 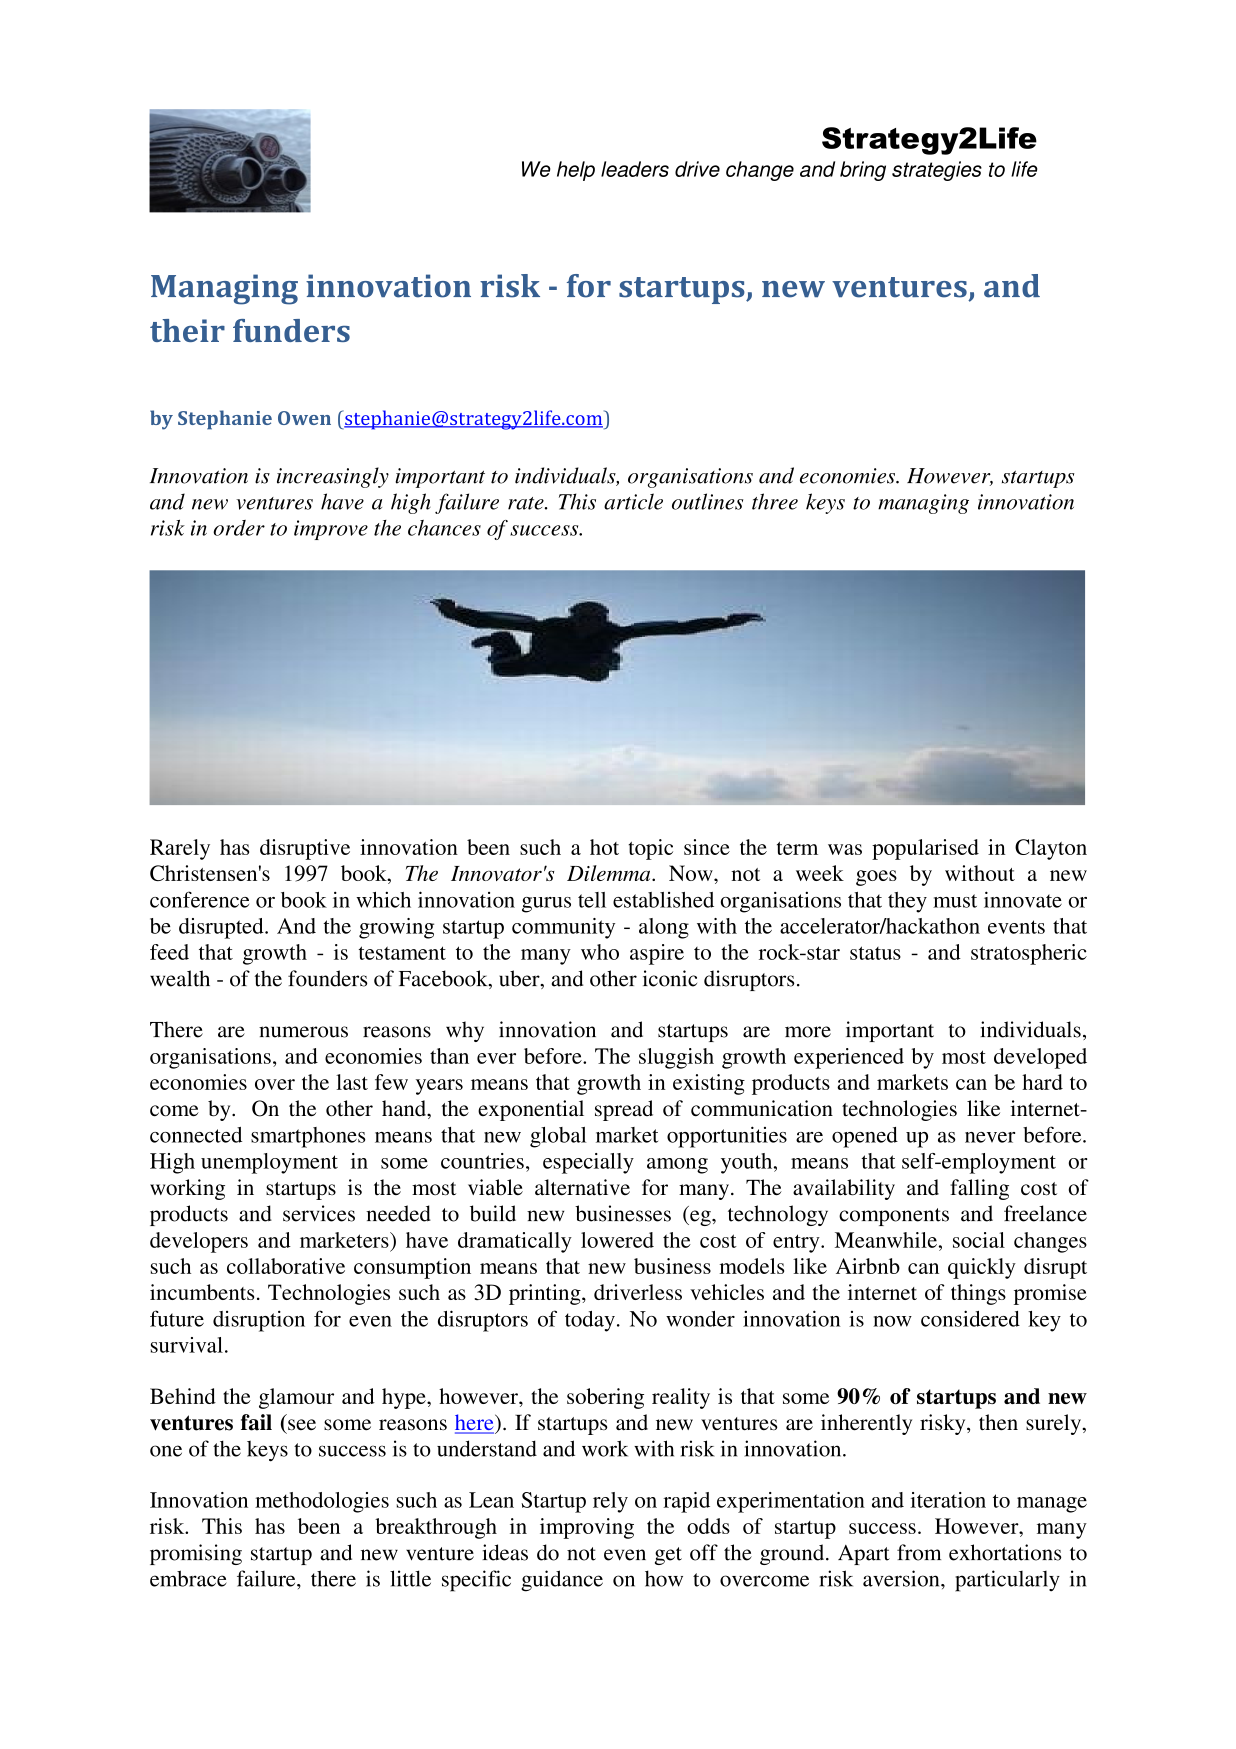 What do you see at coordinates (322, 1502) in the screenshot?
I see `methodologies` at bounding box center [322, 1502].
